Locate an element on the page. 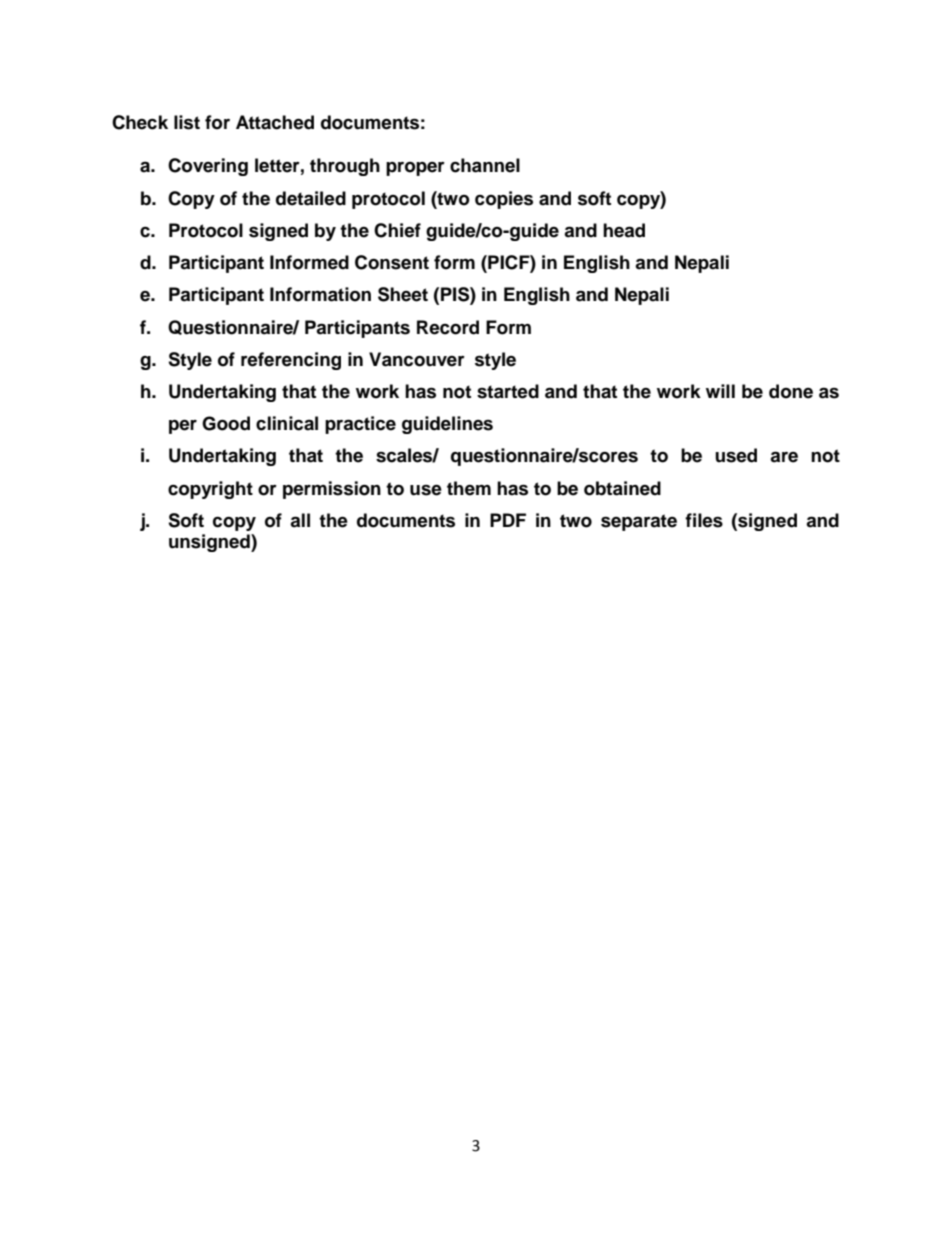 Image resolution: width=952 pixels, height=1233 pixels. referencing is located at coordinates (291, 361).
